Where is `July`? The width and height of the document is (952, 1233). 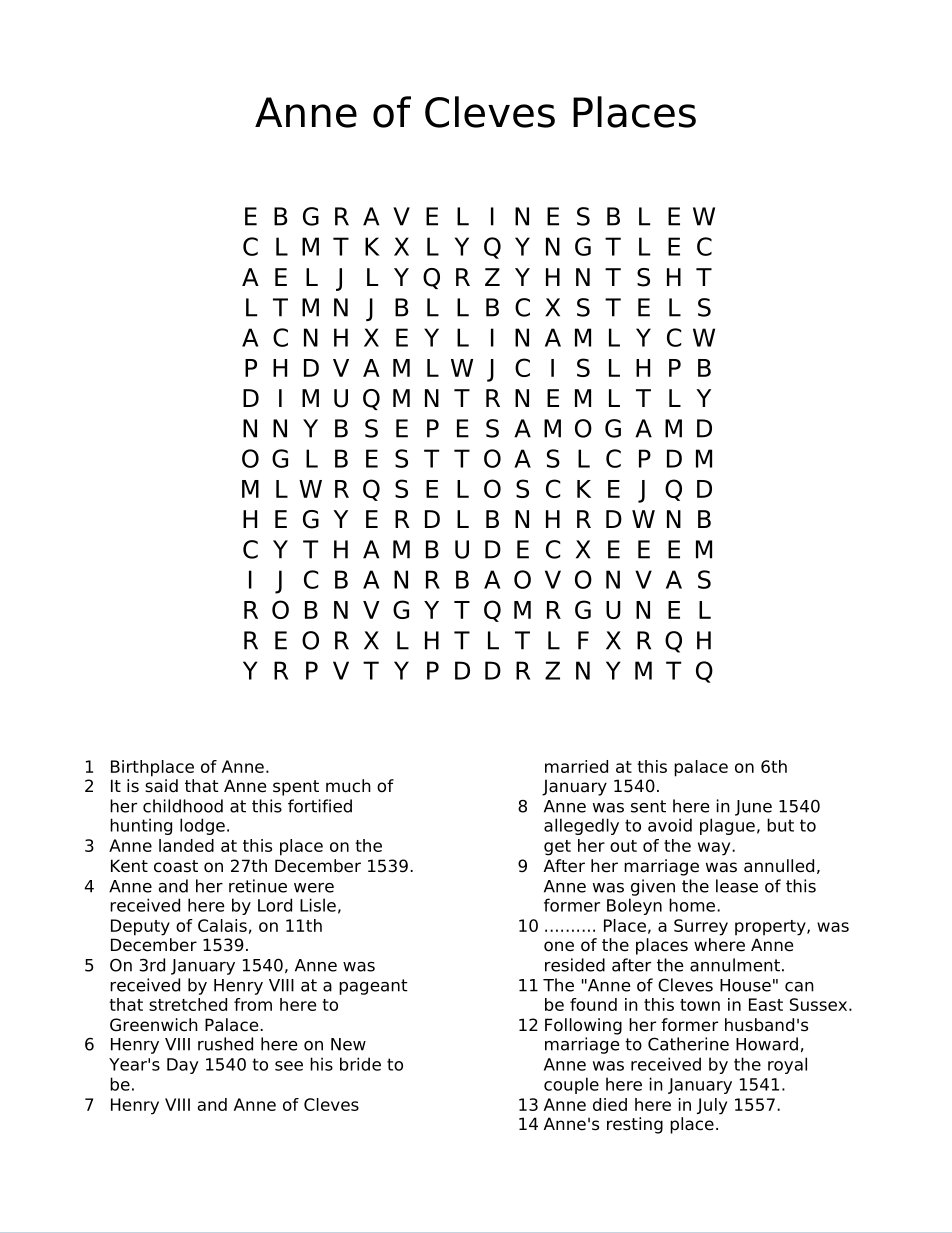
July is located at coordinates (712, 1106).
